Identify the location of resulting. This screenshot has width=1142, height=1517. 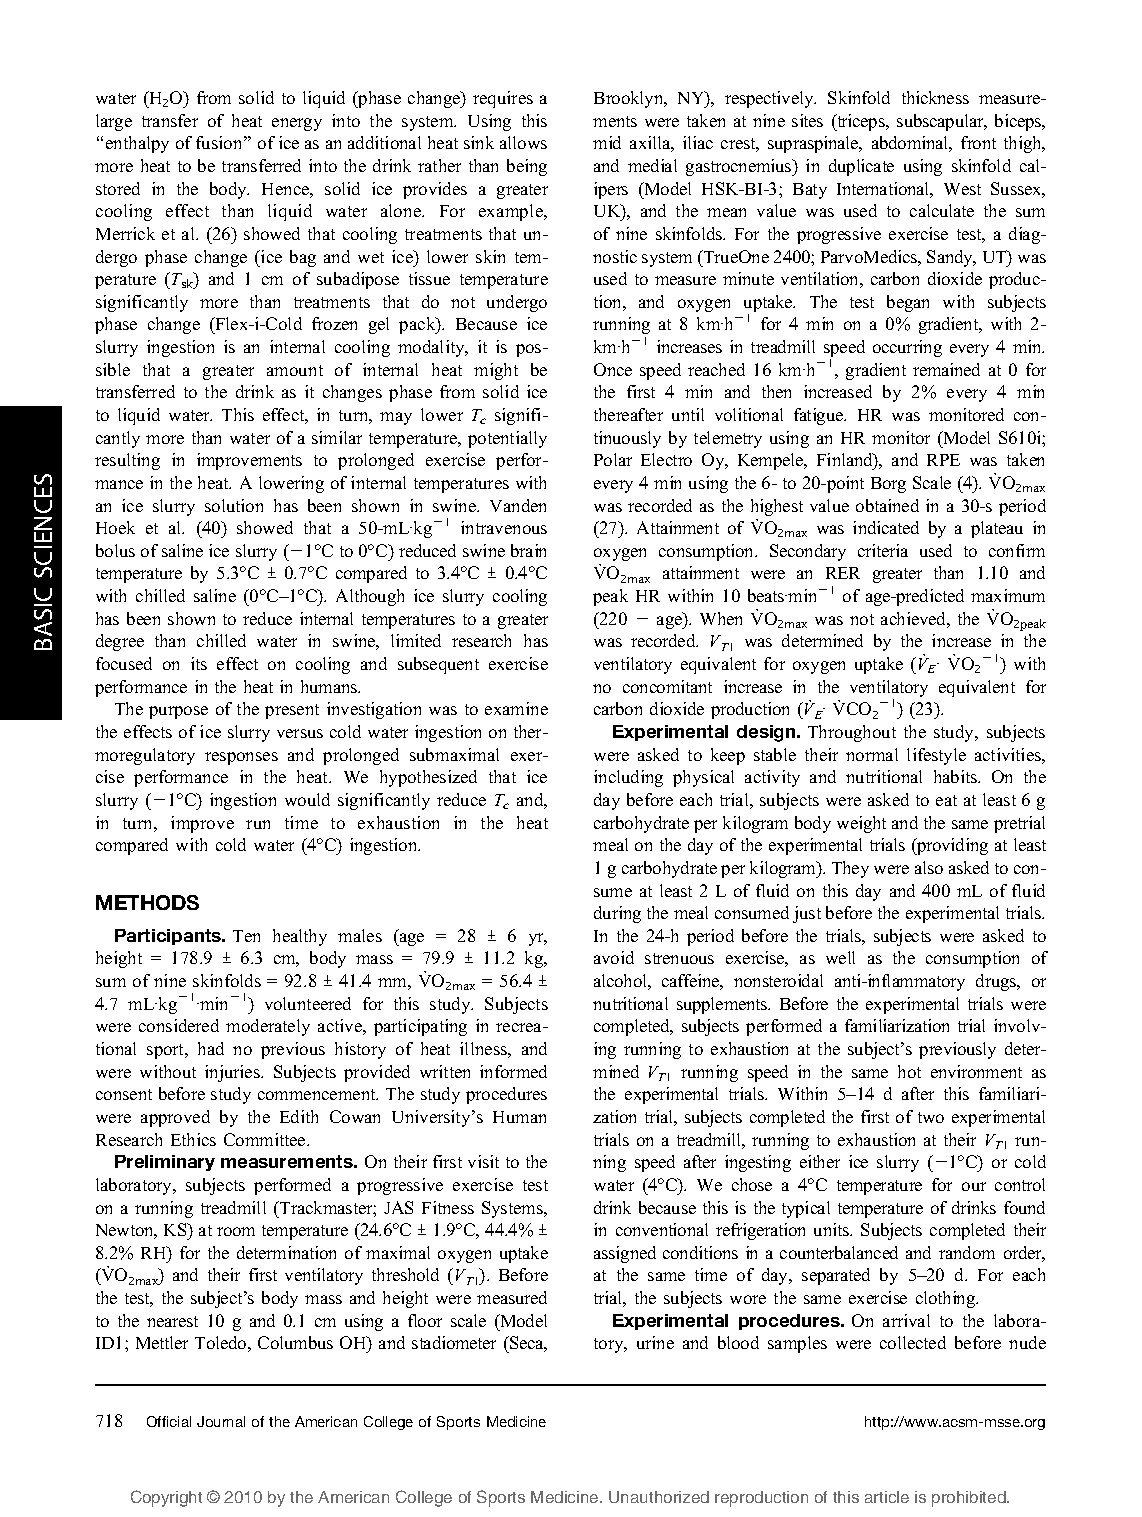
(127, 461).
